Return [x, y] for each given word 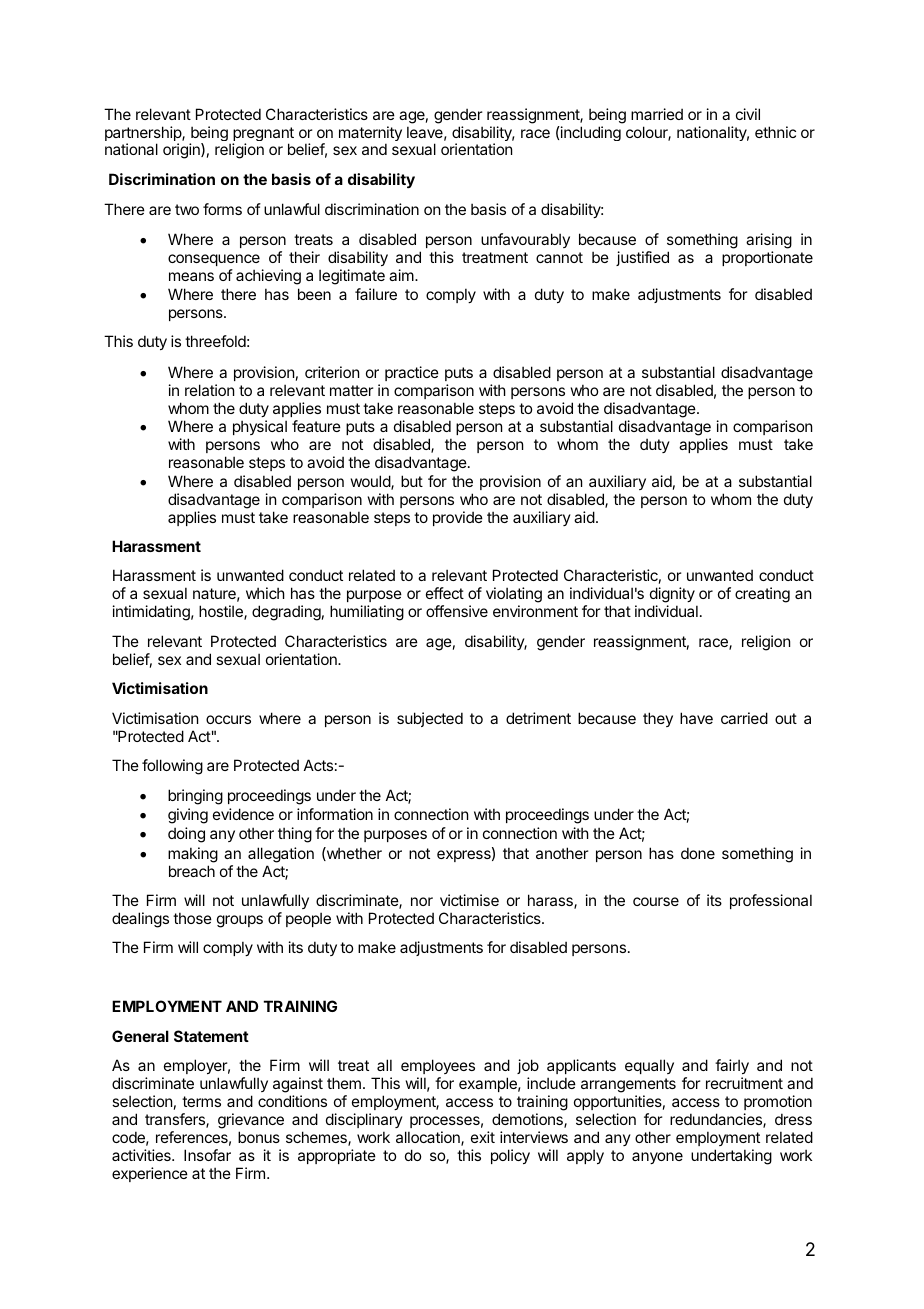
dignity [673, 596]
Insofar [207, 1155]
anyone [657, 1158]
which [265, 593]
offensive [457, 611]
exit [483, 1137]
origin [182, 151]
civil [748, 114]
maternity [370, 135]
